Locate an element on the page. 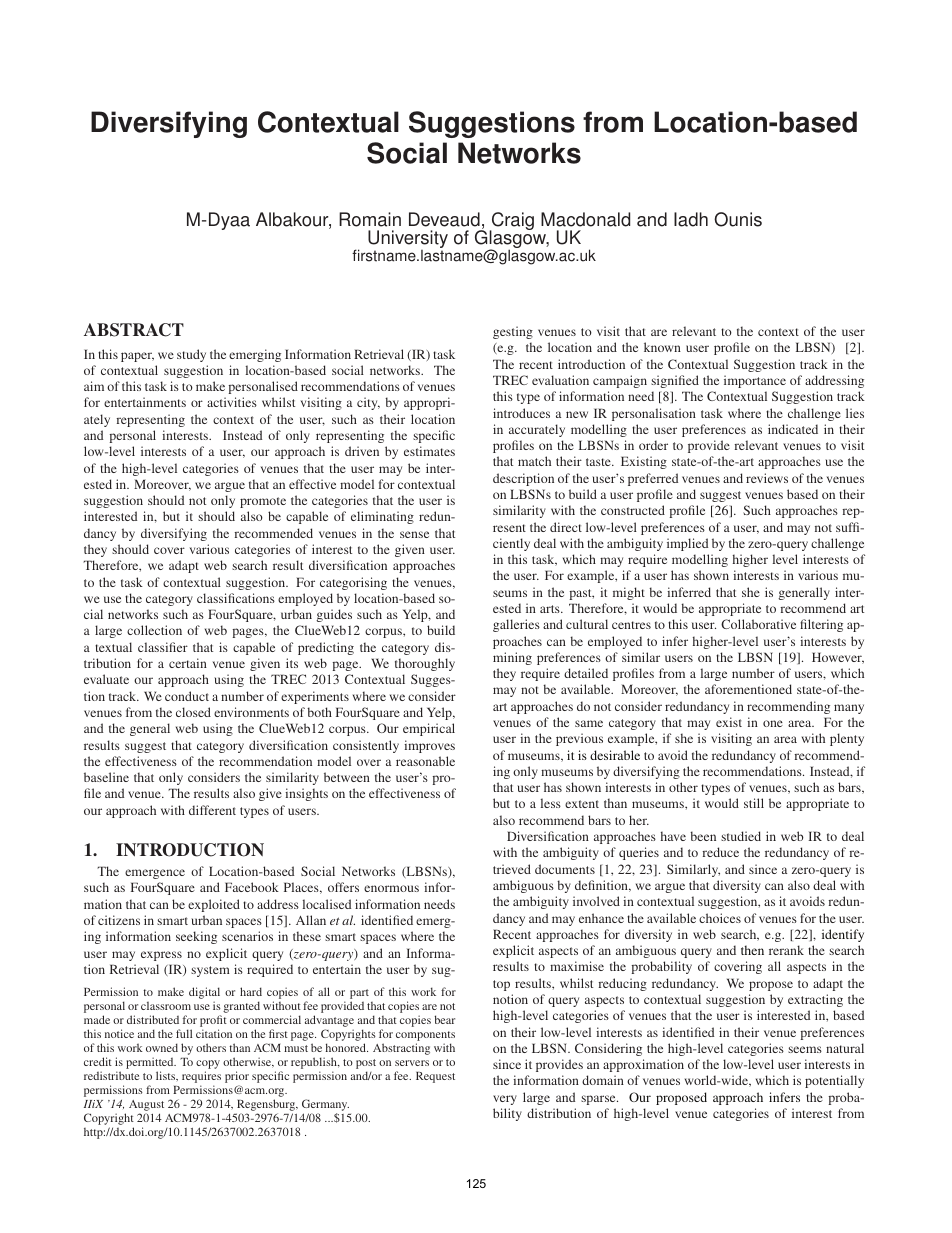  Craig is located at coordinates (511, 222).
